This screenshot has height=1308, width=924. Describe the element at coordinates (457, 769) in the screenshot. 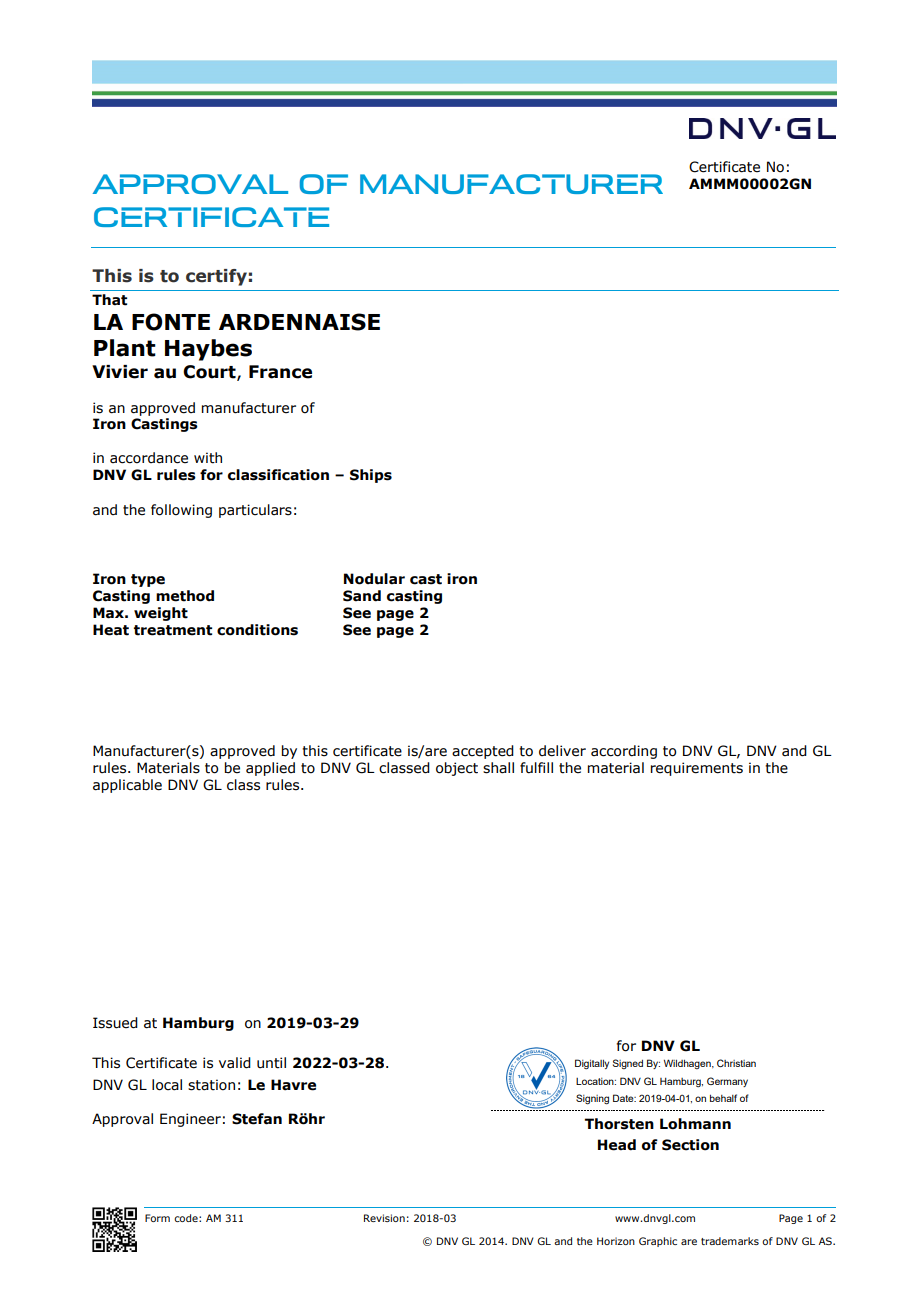

I see `object` at that location.
